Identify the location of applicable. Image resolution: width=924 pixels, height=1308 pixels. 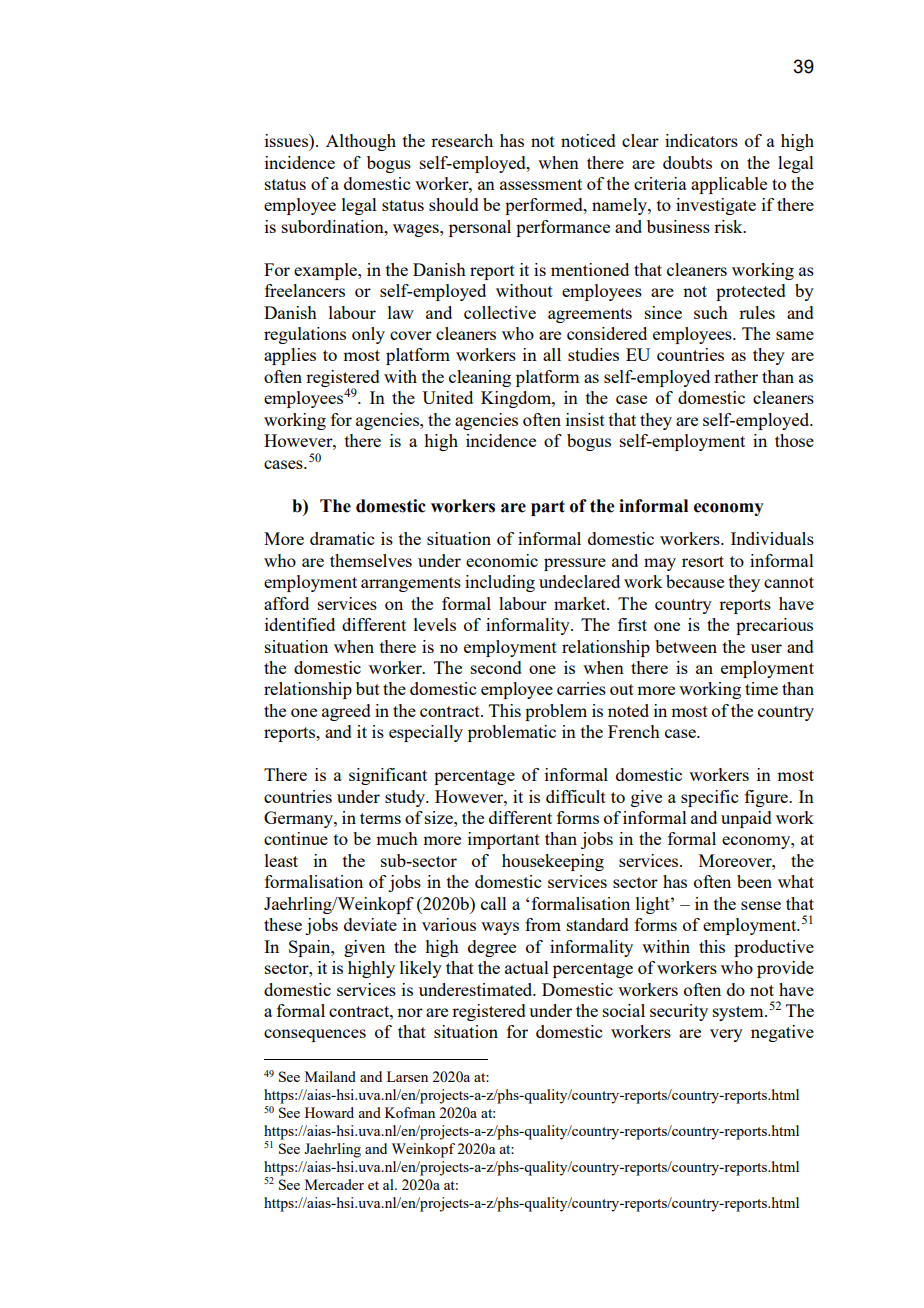
(729, 185).
